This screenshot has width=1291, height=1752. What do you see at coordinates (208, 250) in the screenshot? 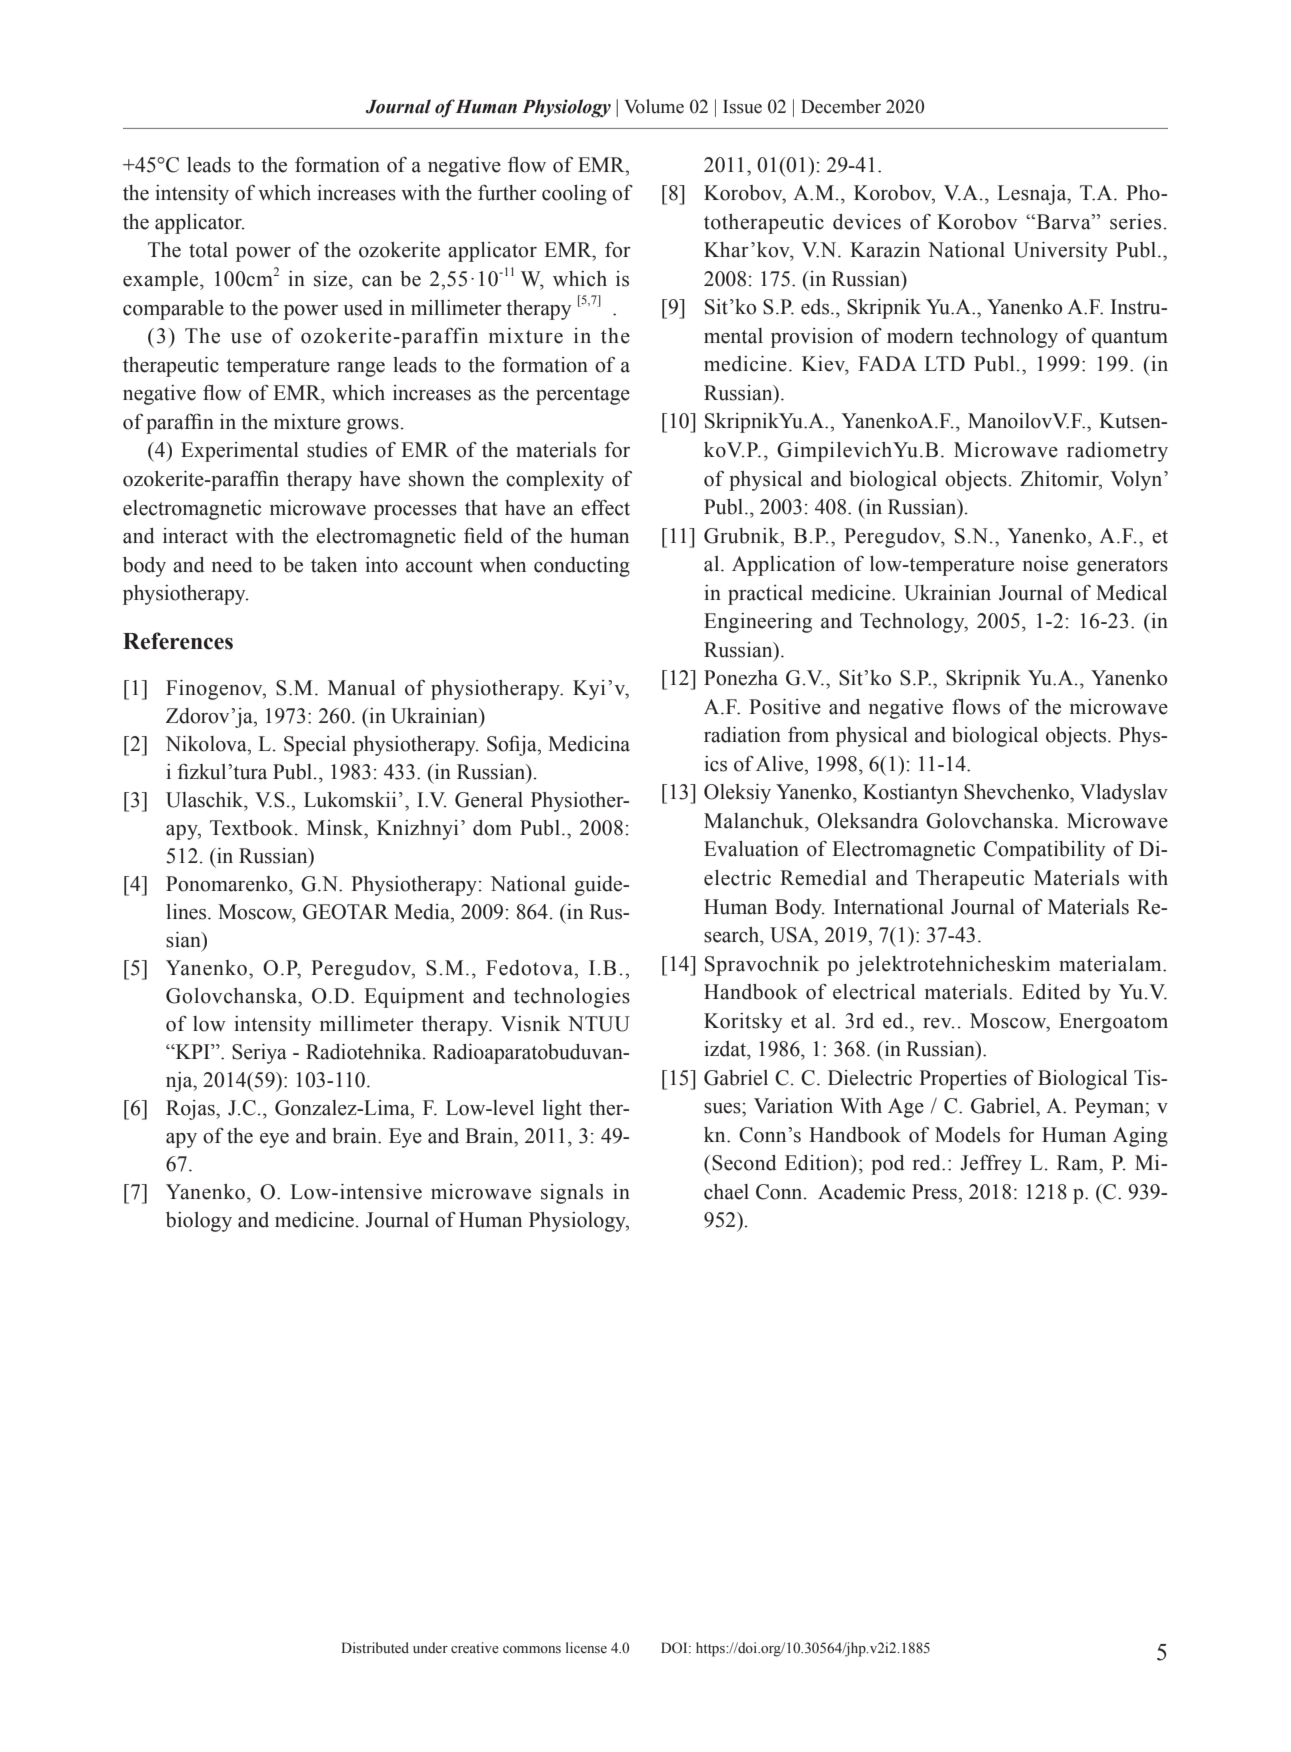
I see `total` at bounding box center [208, 250].
